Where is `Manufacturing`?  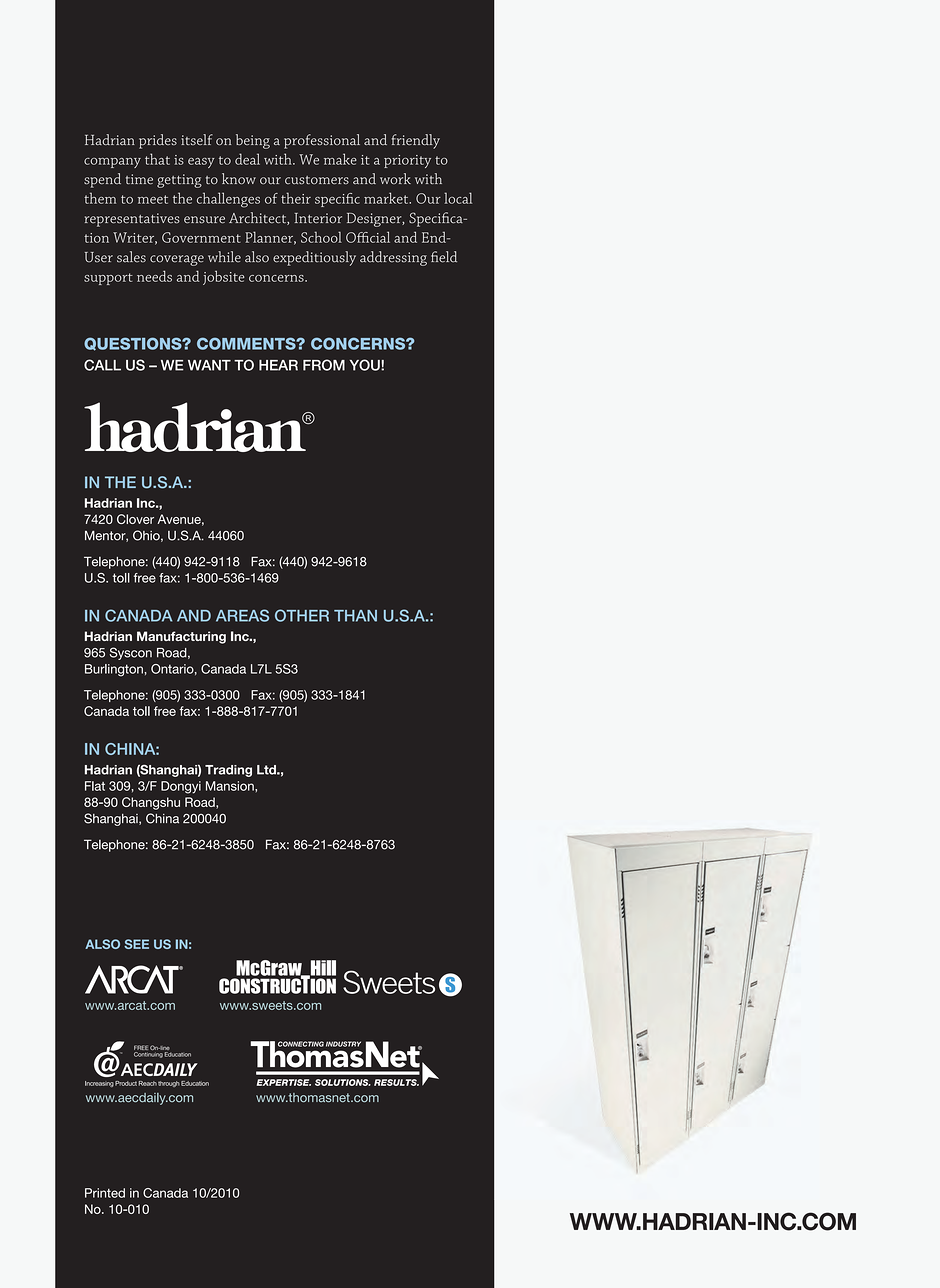 Manufacturing is located at coordinates (181, 637).
